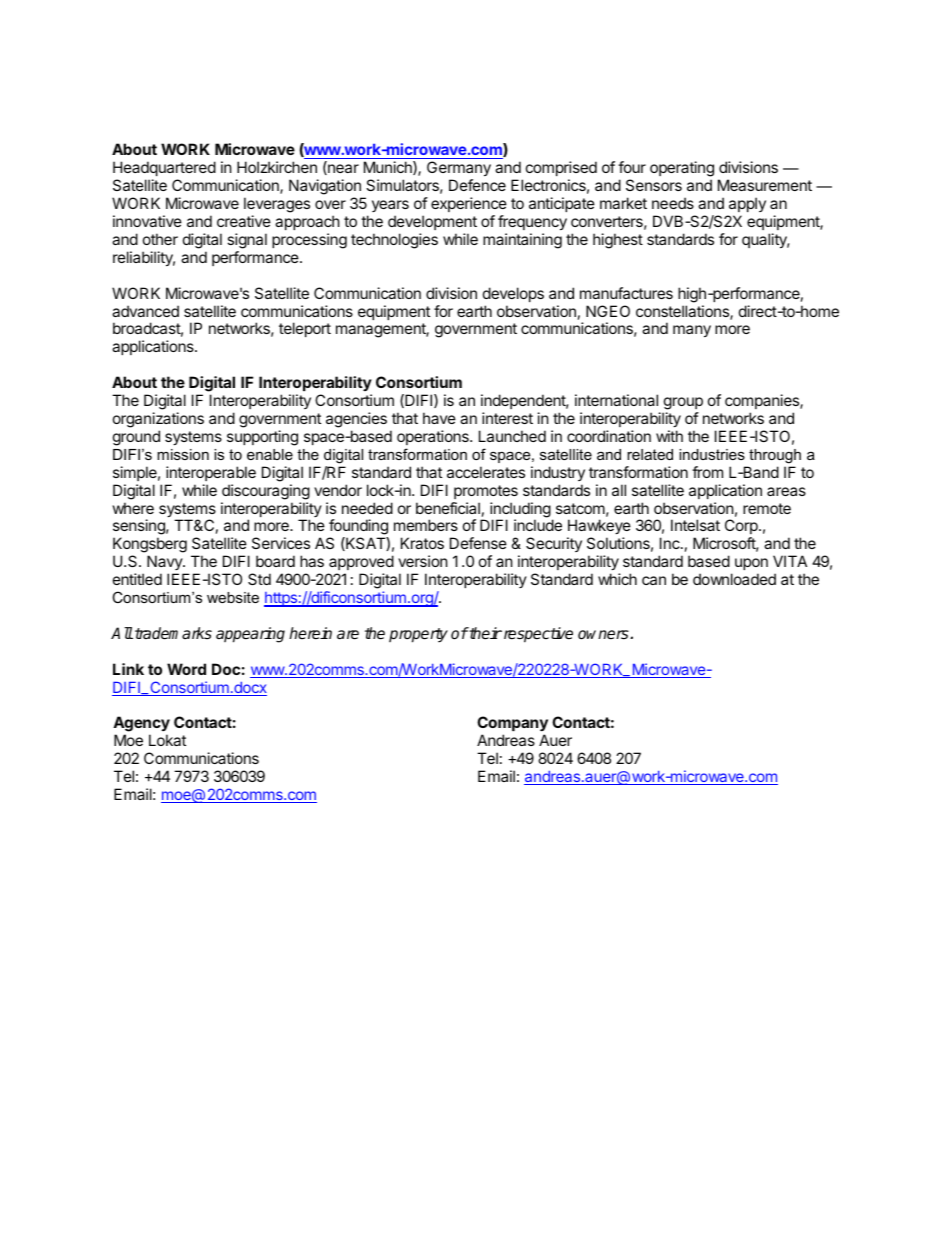 The height and width of the page is (1233, 952). Describe the element at coordinates (164, 170) in the page. I see `Headquartered` at that location.
